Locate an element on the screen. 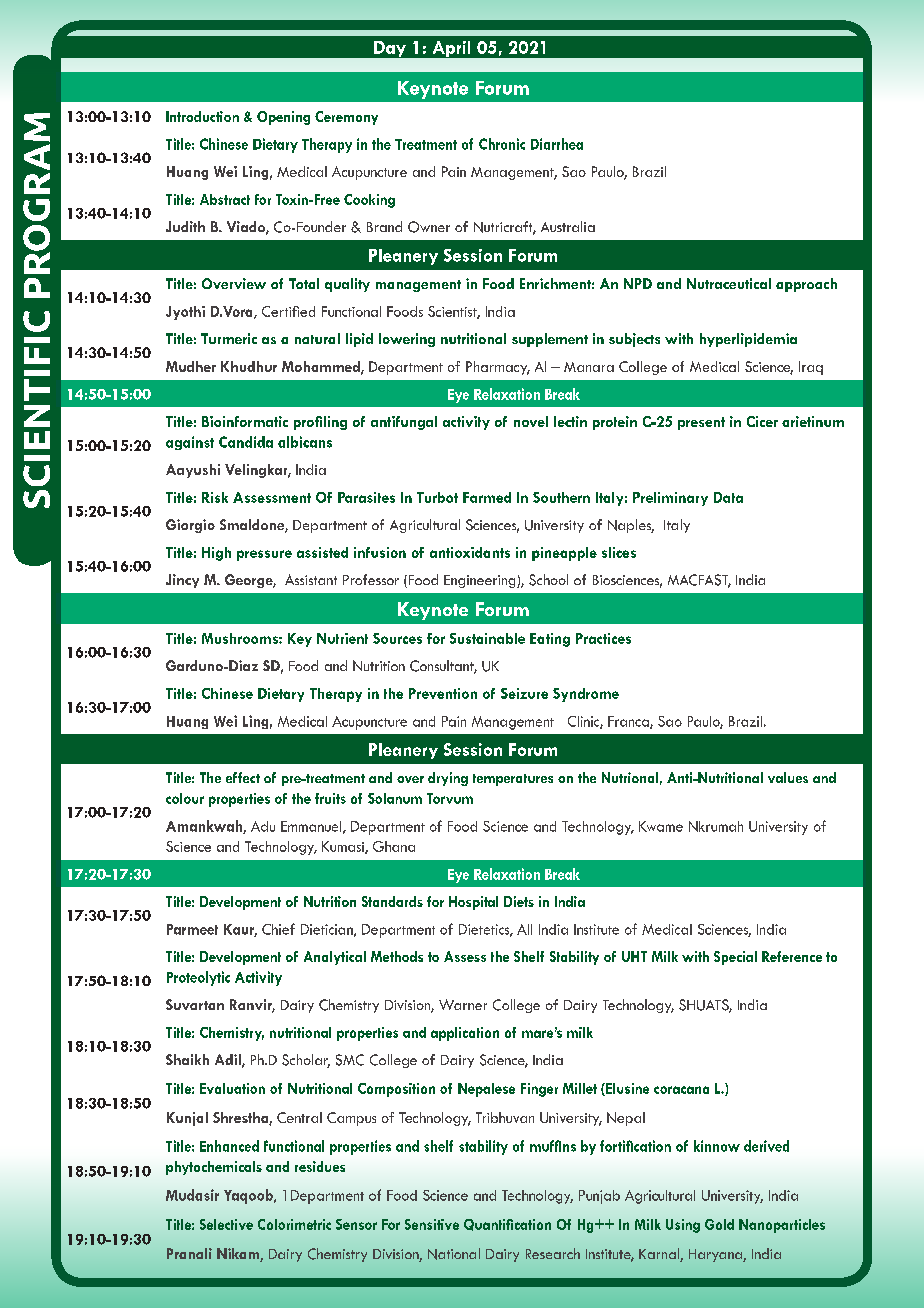 The width and height of the screenshot is (924, 1308). Farmed is located at coordinates (487, 497).
